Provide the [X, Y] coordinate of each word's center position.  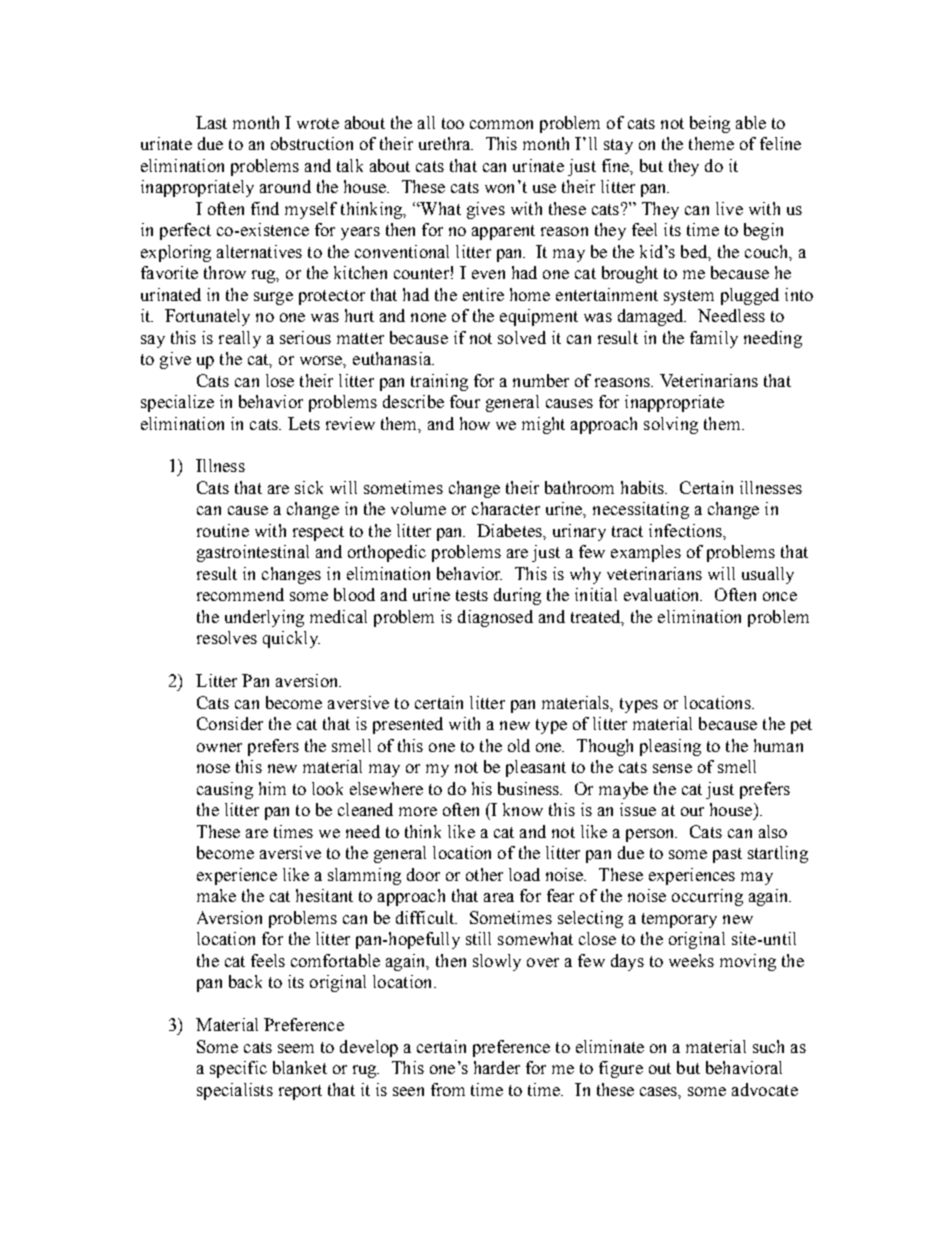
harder [497, 1067]
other [484, 874]
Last [211, 122]
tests [472, 595]
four [465, 401]
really [240, 339]
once [780, 596]
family [714, 339]
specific [238, 1069]
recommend [240, 594]
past [727, 855]
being [710, 124]
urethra [446, 143]
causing [225, 790]
